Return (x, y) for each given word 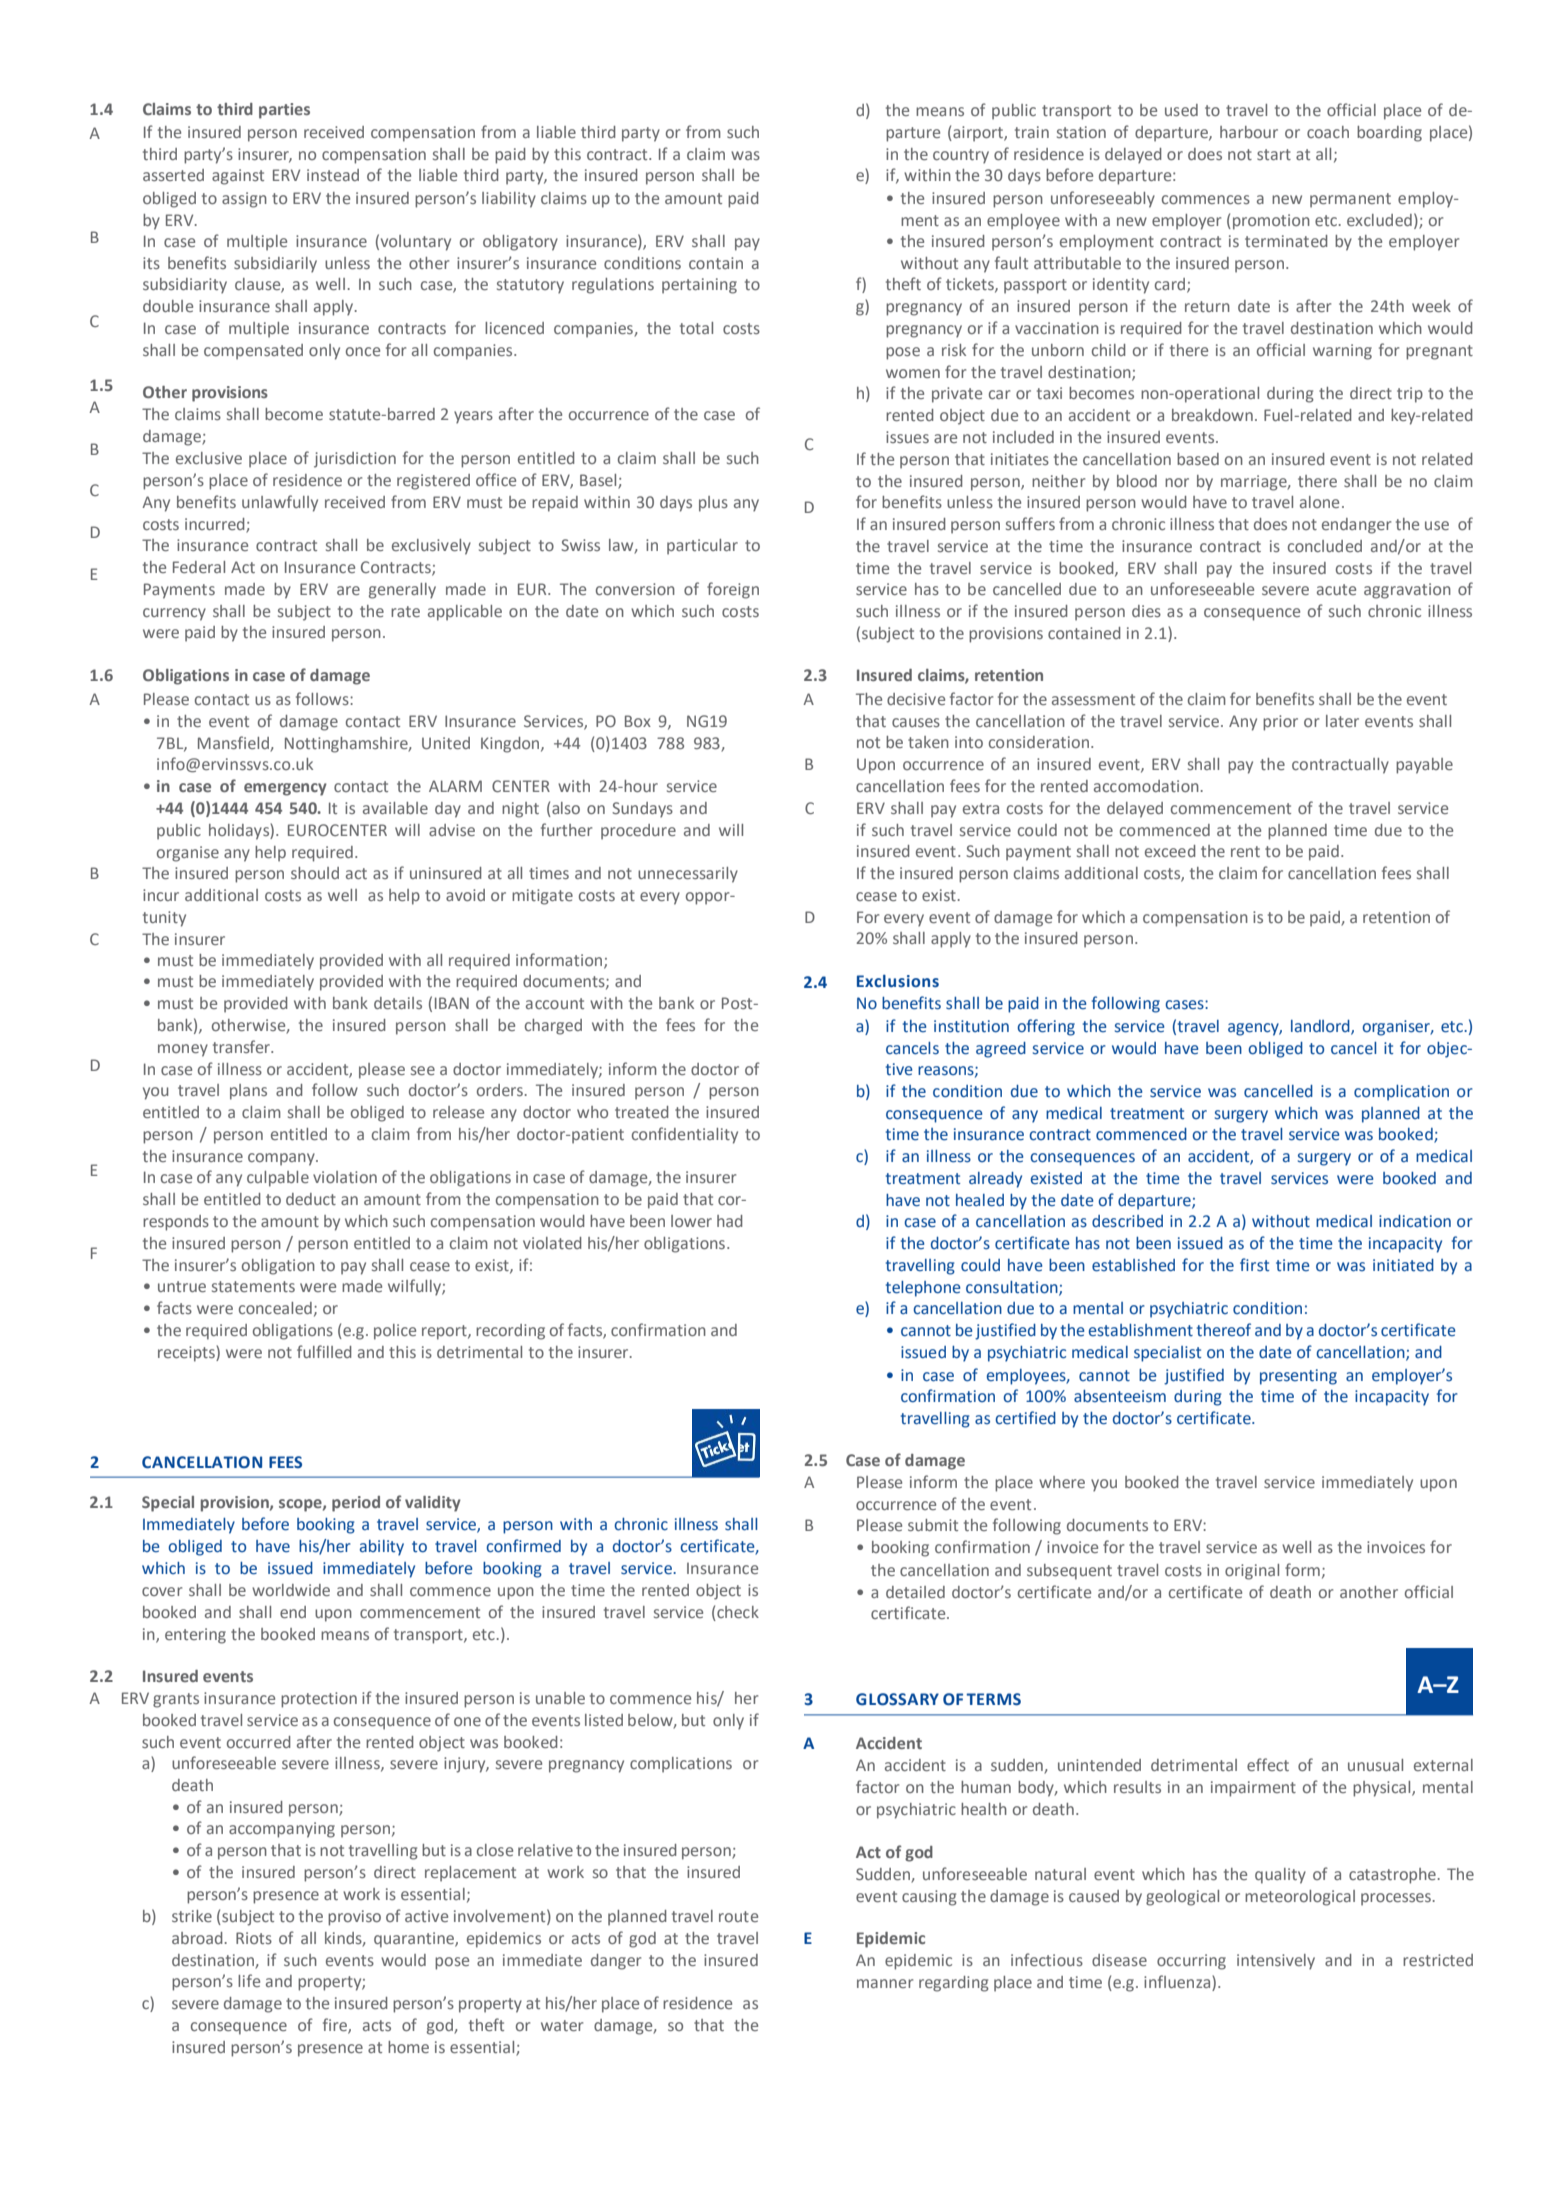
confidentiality (685, 1135)
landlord (1321, 1027)
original (1252, 1572)
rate (405, 611)
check (738, 1612)
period (356, 1504)
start (1274, 154)
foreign (733, 590)
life (249, 1980)
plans (248, 1092)
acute (1336, 589)
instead (333, 175)
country (961, 156)
